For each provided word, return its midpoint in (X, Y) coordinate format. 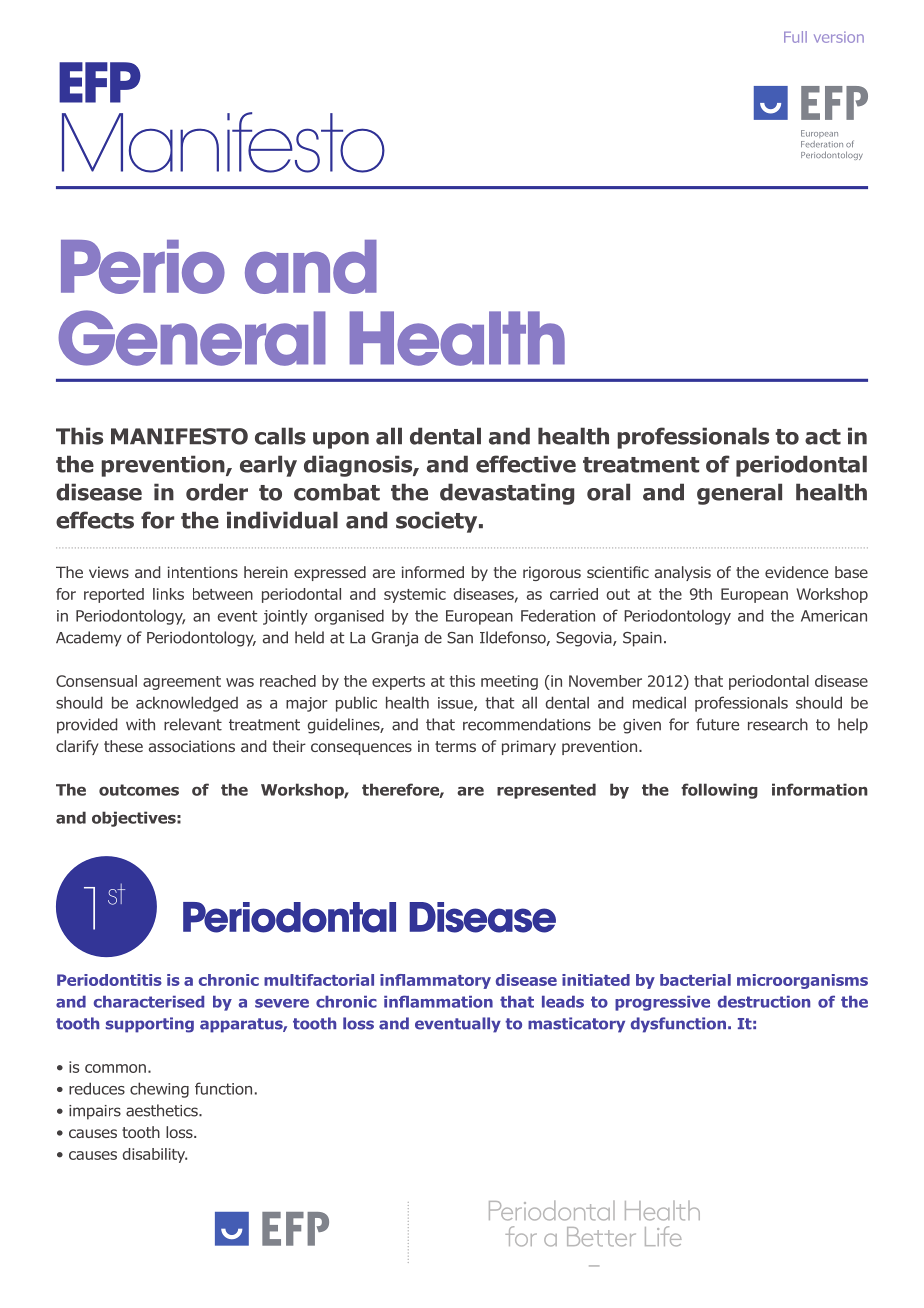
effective (526, 464)
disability (154, 1155)
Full (795, 37)
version (839, 37)
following (719, 791)
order (217, 492)
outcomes (139, 790)
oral (608, 492)
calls (280, 436)
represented (546, 791)
